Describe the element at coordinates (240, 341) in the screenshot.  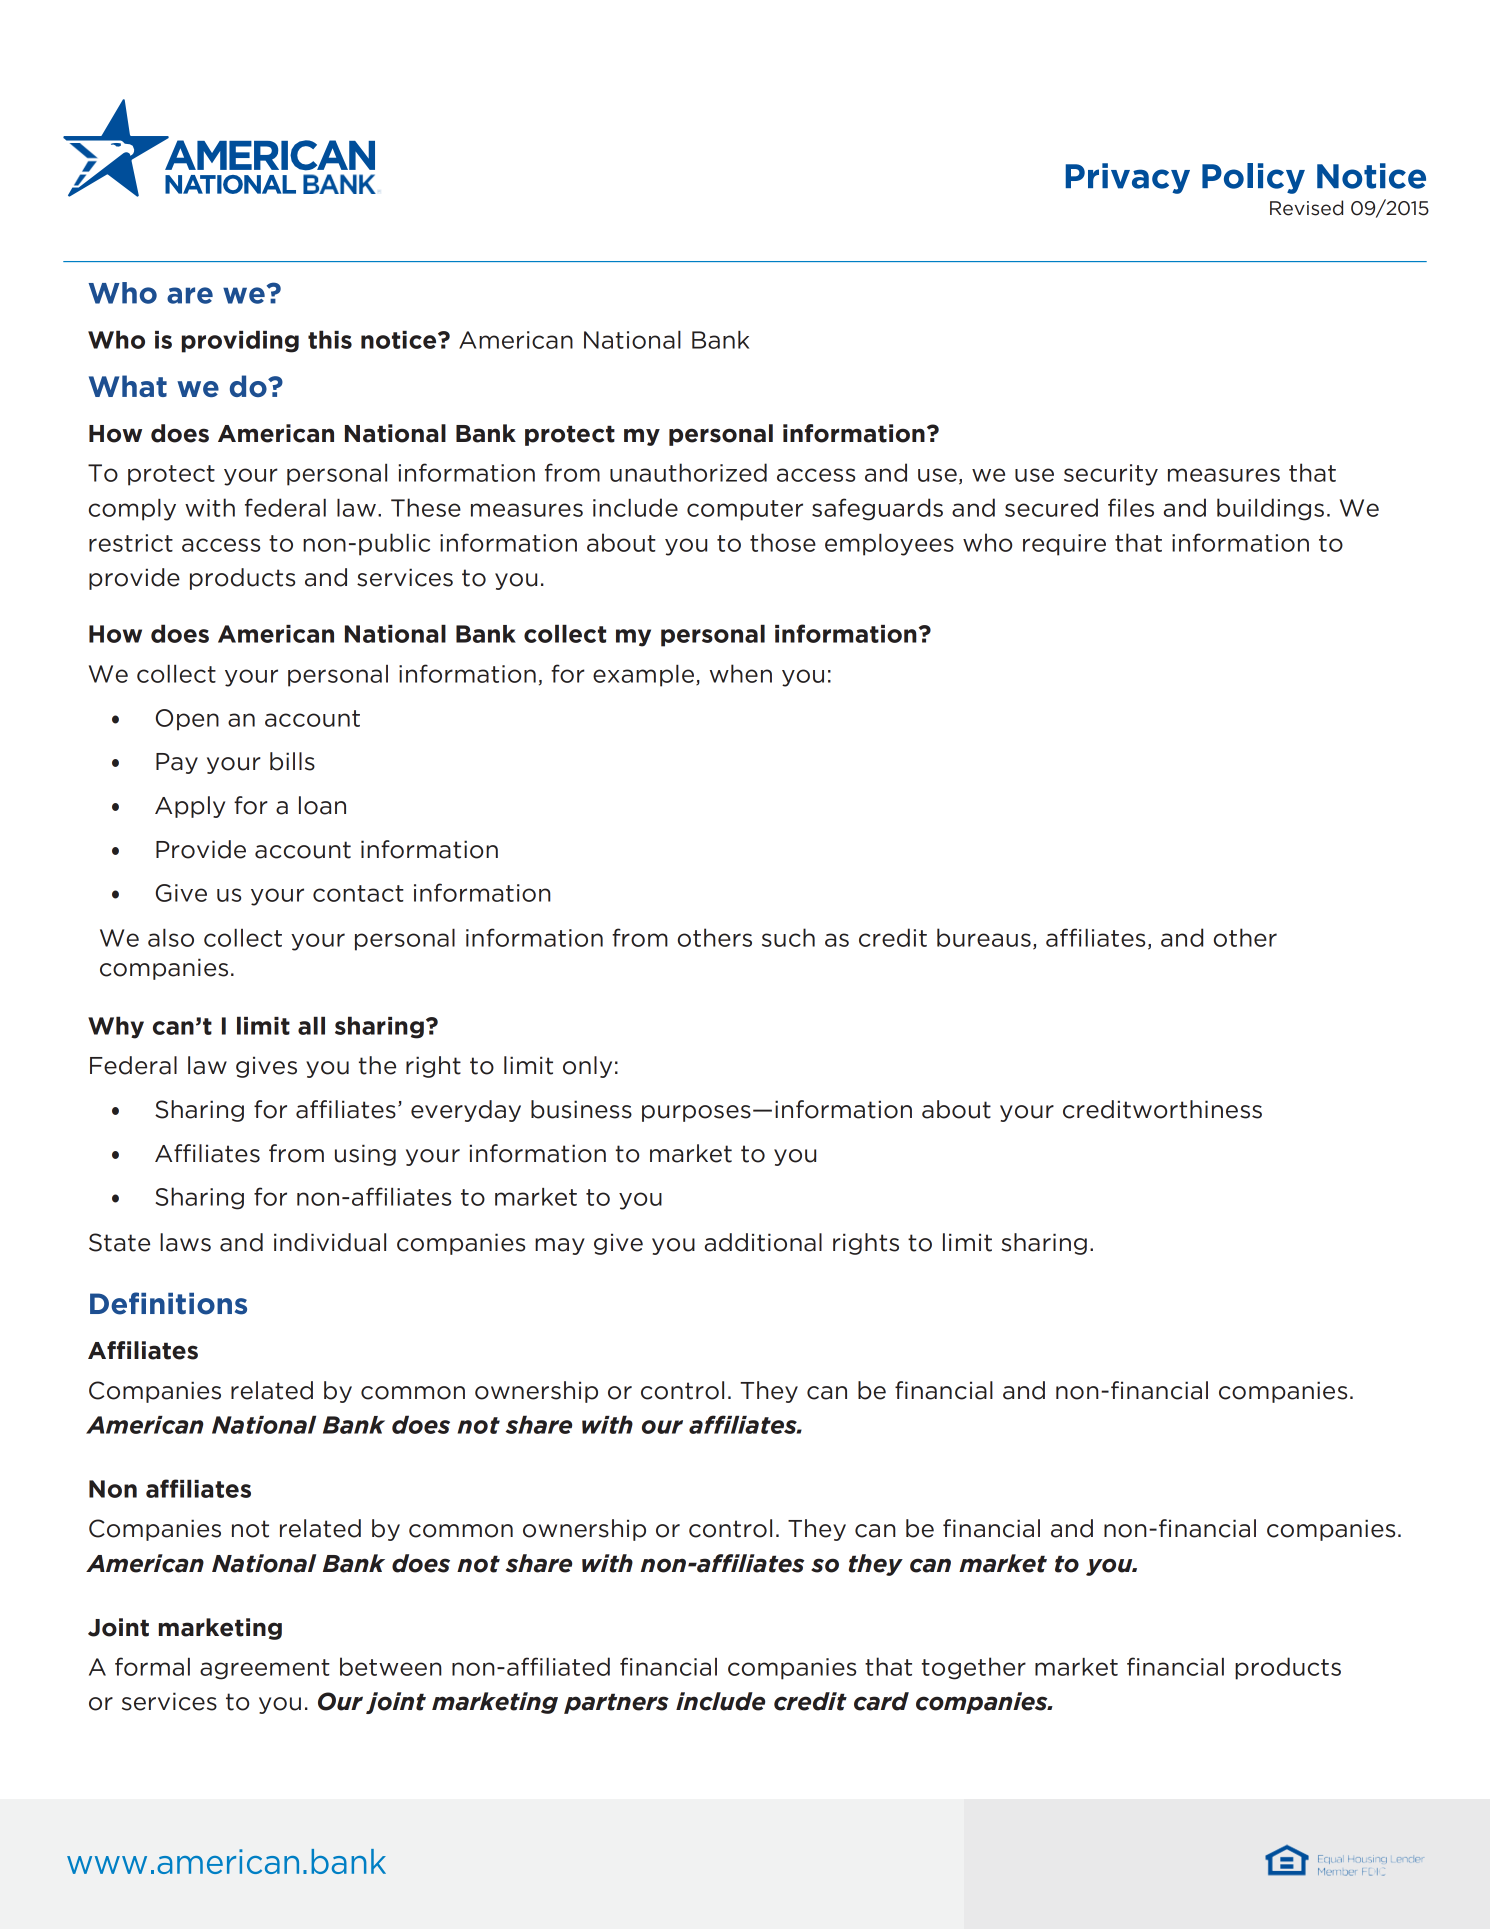
I see `providing` at that location.
